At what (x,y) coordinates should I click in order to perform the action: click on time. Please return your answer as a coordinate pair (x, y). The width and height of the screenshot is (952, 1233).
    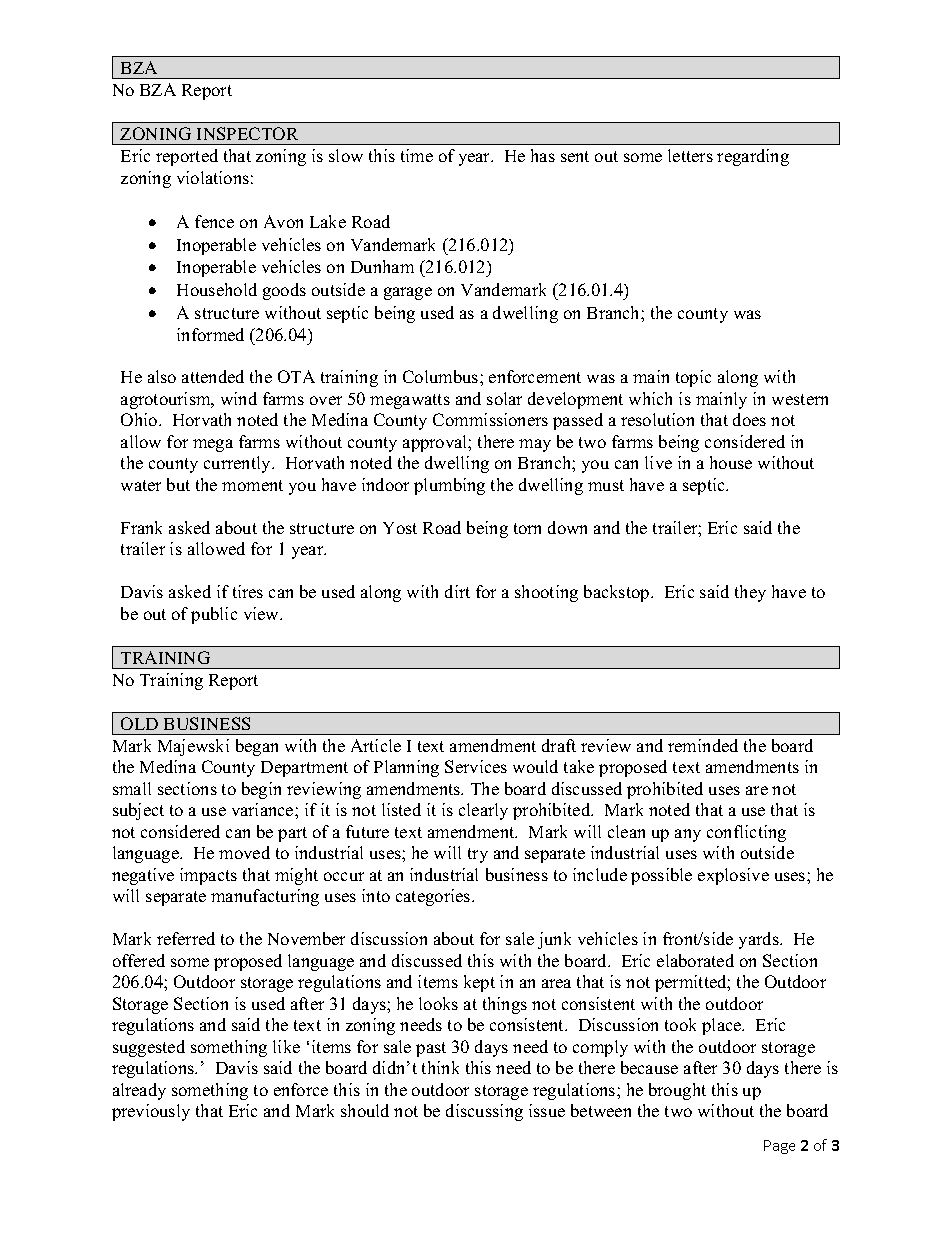
    Looking at the image, I should click on (417, 155).
